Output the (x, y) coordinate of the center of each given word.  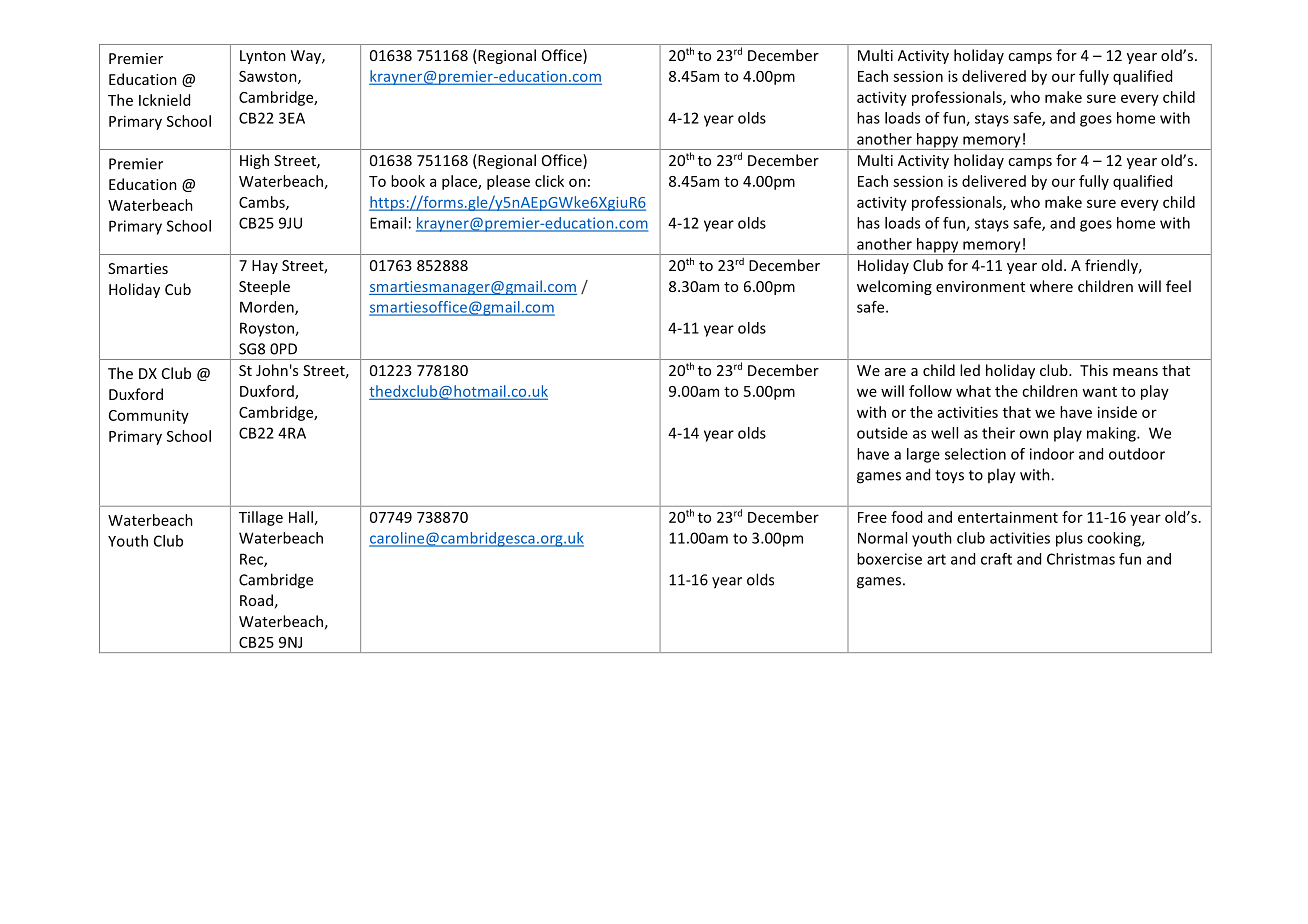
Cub (178, 289)
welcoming (894, 287)
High (254, 161)
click (549, 181)
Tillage (261, 518)
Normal (882, 538)
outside (882, 433)
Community (149, 416)
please (508, 182)
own (1033, 434)
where (1051, 286)
